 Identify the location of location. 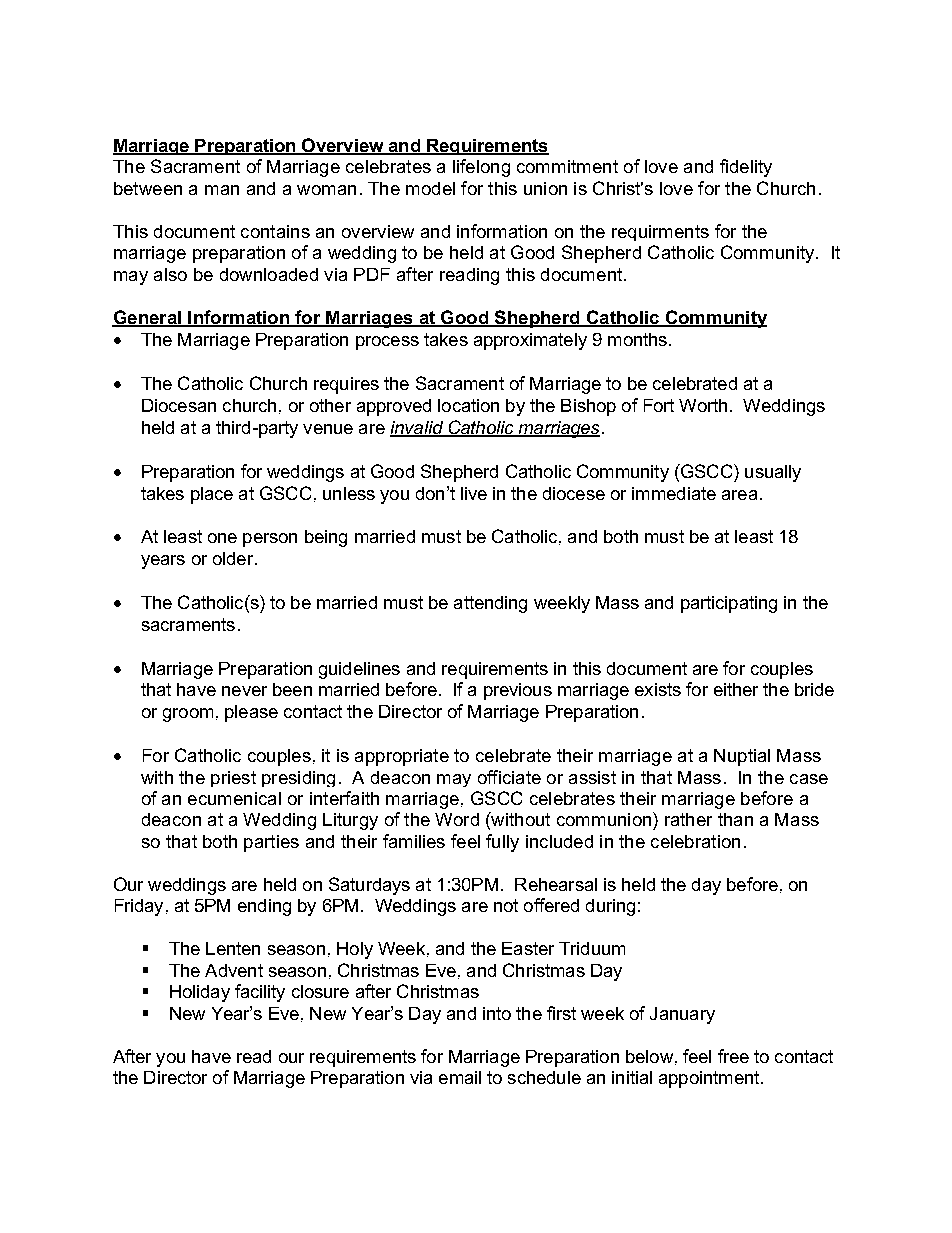
(468, 405).
